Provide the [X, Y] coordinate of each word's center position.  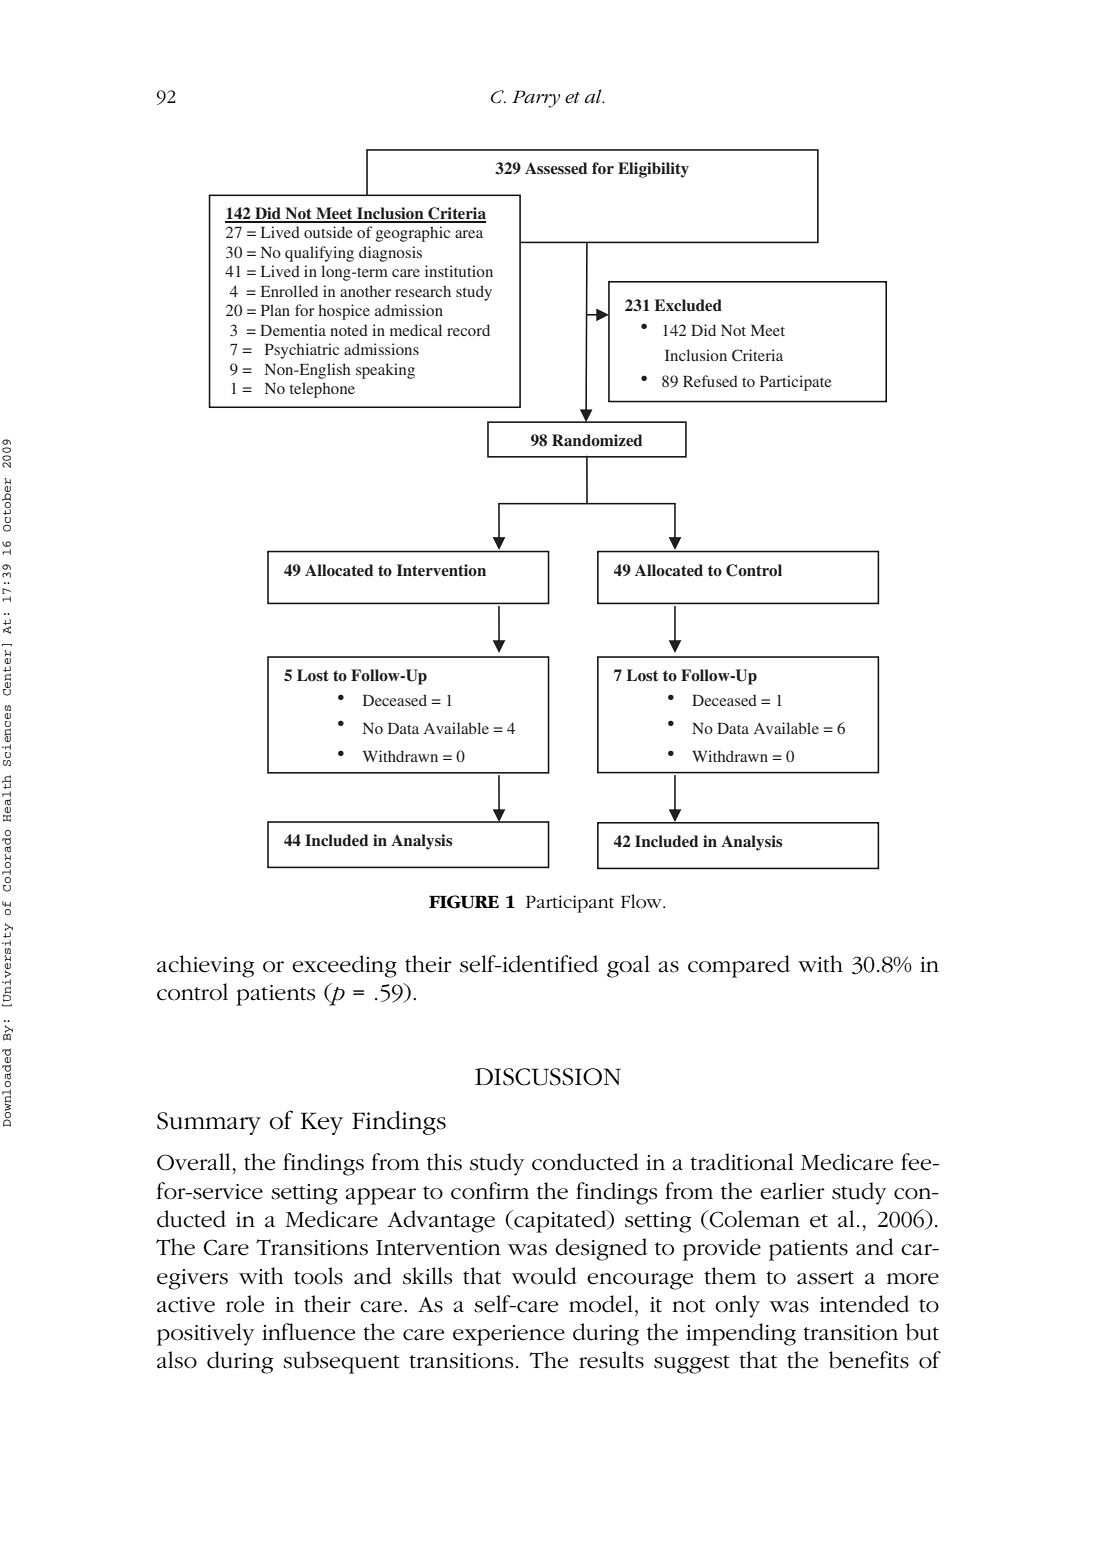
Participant [570, 904]
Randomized [597, 440]
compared [739, 966]
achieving [205, 966]
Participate [796, 383]
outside [328, 232]
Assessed [556, 168]
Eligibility [653, 170]
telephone [322, 390]
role [245, 1304]
